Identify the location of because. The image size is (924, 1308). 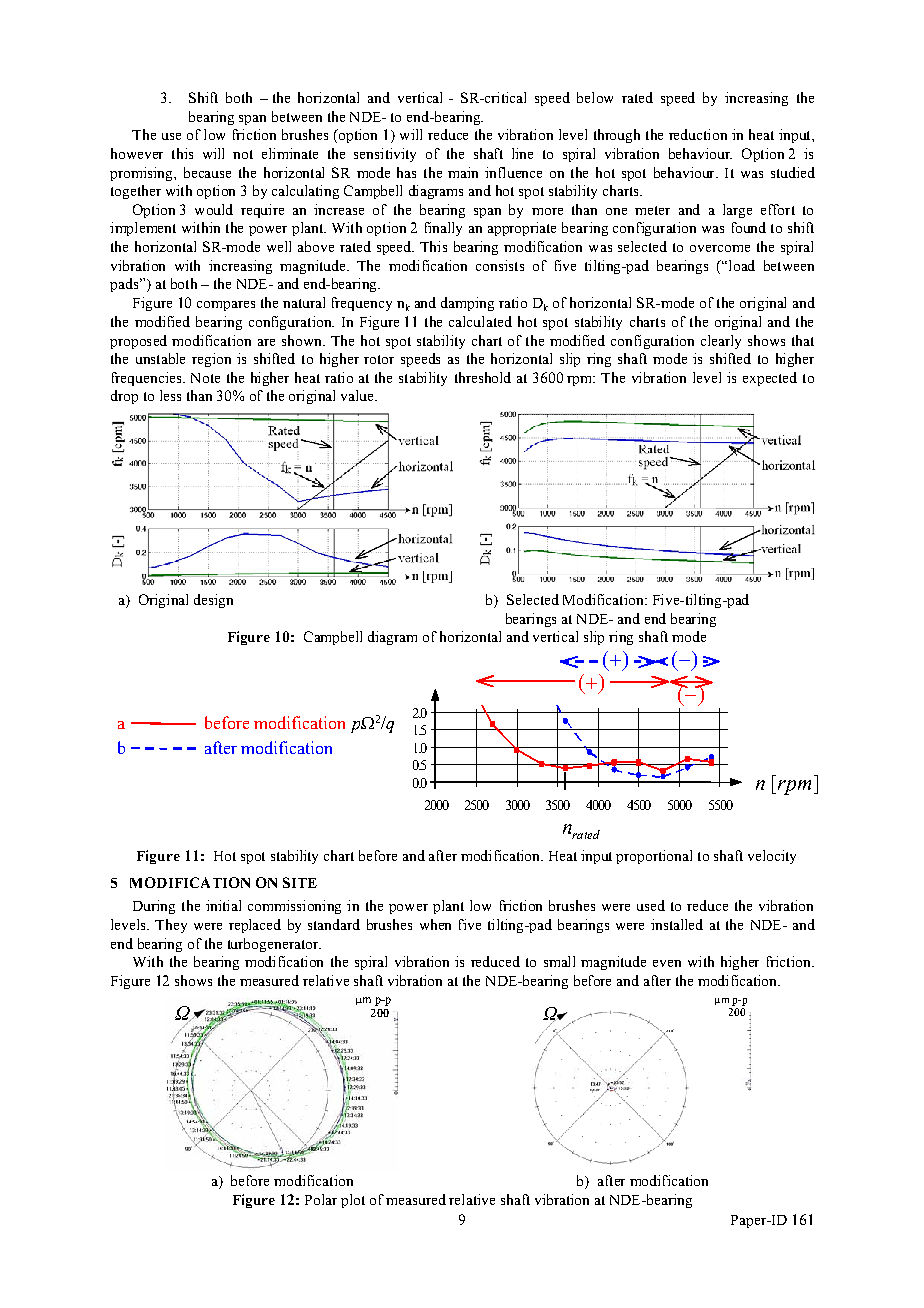
(207, 172).
